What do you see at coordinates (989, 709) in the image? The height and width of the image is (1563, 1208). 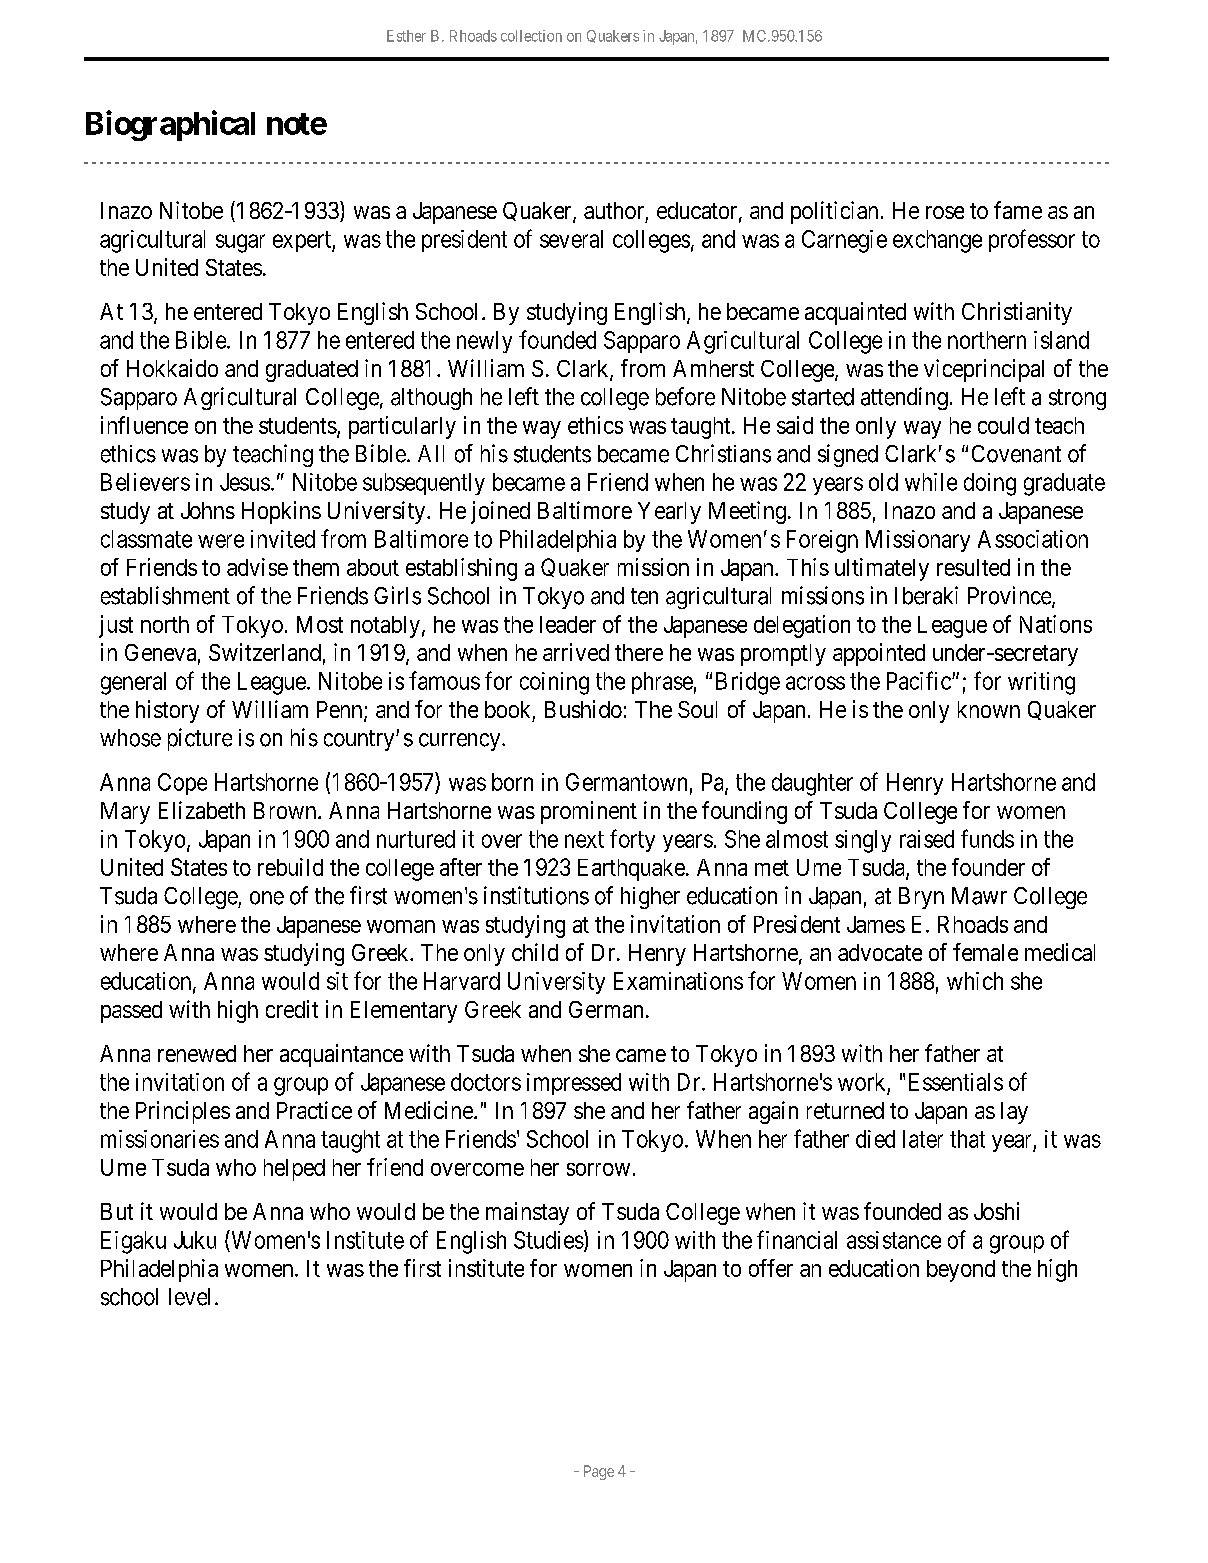 I see `known` at bounding box center [989, 709].
